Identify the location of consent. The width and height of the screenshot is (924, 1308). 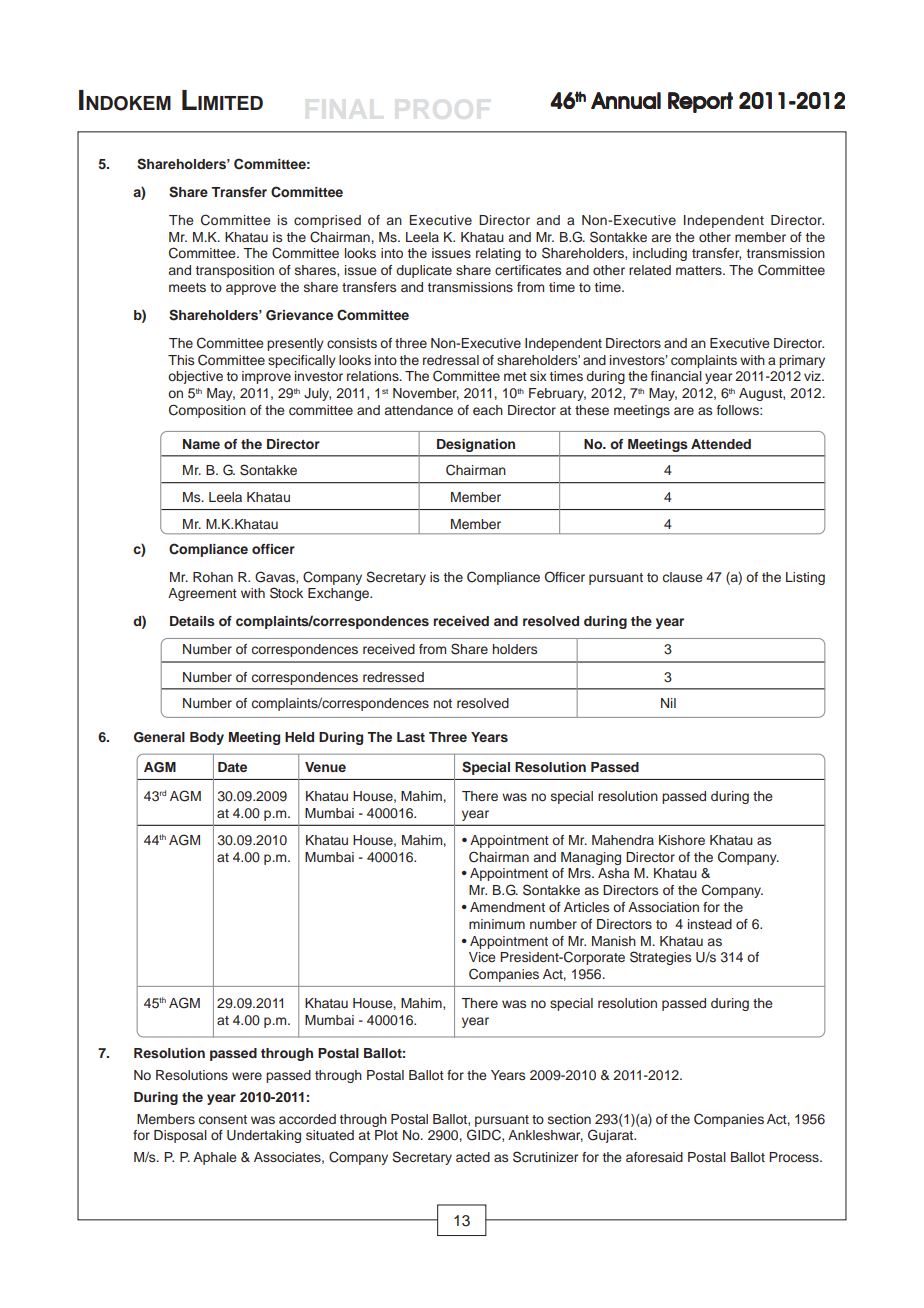
(223, 1119).
